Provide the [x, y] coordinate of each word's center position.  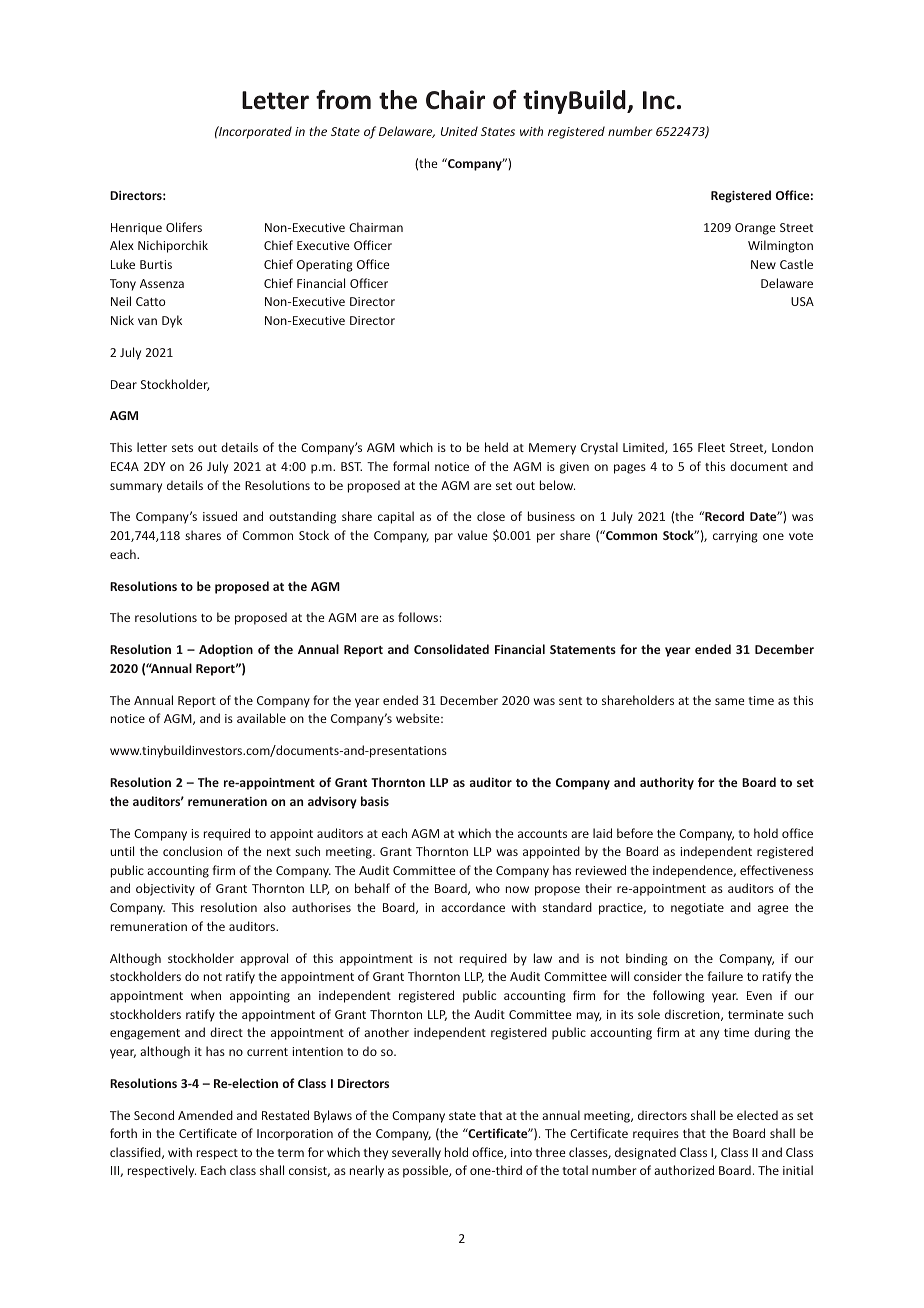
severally [416, 1153]
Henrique [136, 229]
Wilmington [780, 246]
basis [375, 801]
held [496, 447]
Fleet [711, 447]
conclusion [192, 851]
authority [667, 783]
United [459, 131]
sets [182, 448]
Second [154, 1115]
